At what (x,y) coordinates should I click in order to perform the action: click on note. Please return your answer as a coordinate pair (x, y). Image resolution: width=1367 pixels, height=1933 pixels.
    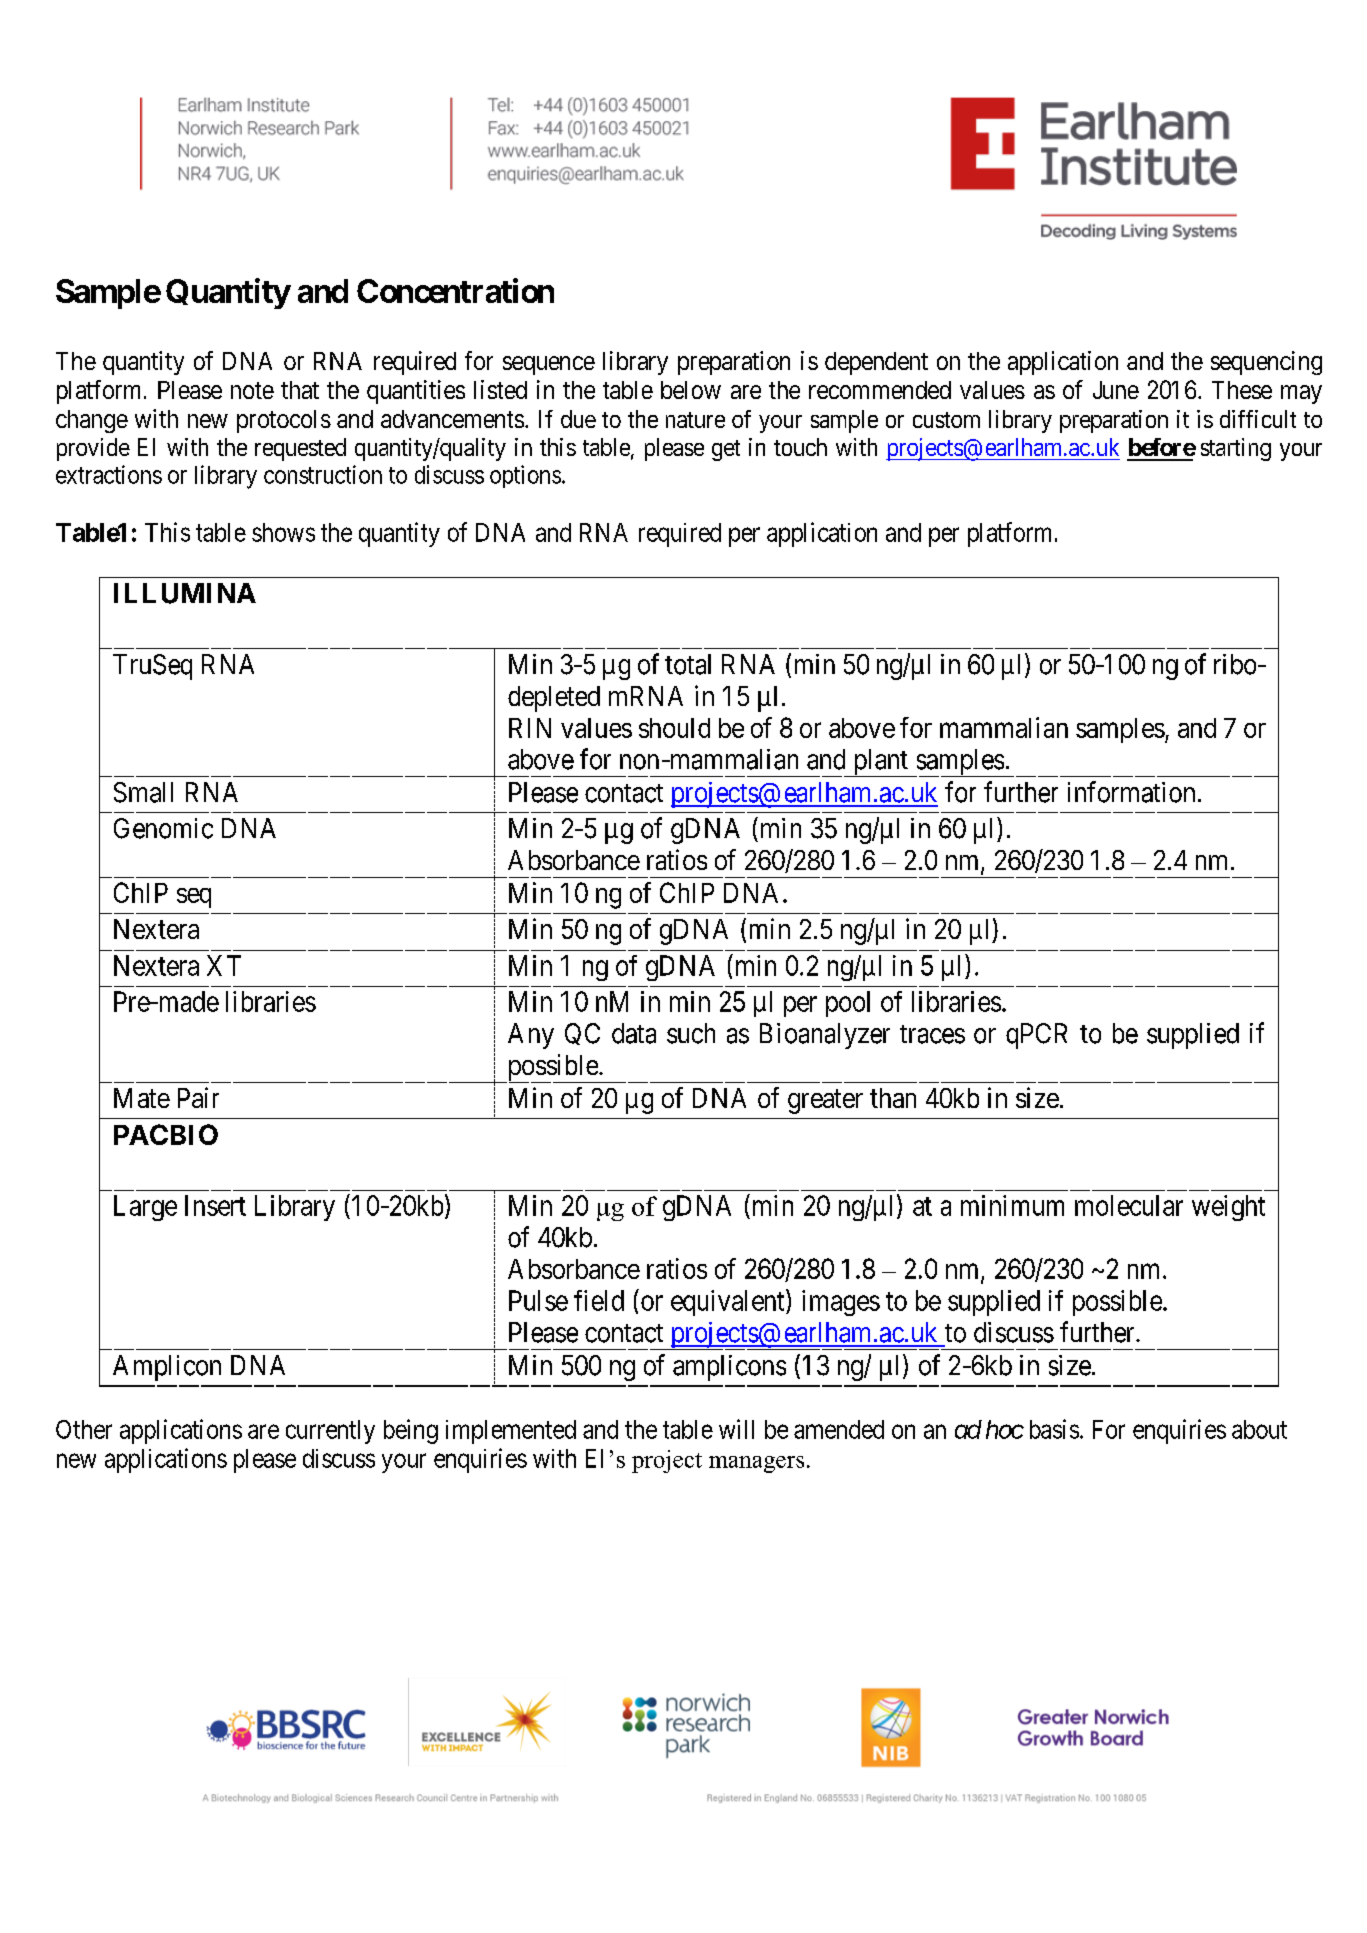
    Looking at the image, I should click on (252, 390).
